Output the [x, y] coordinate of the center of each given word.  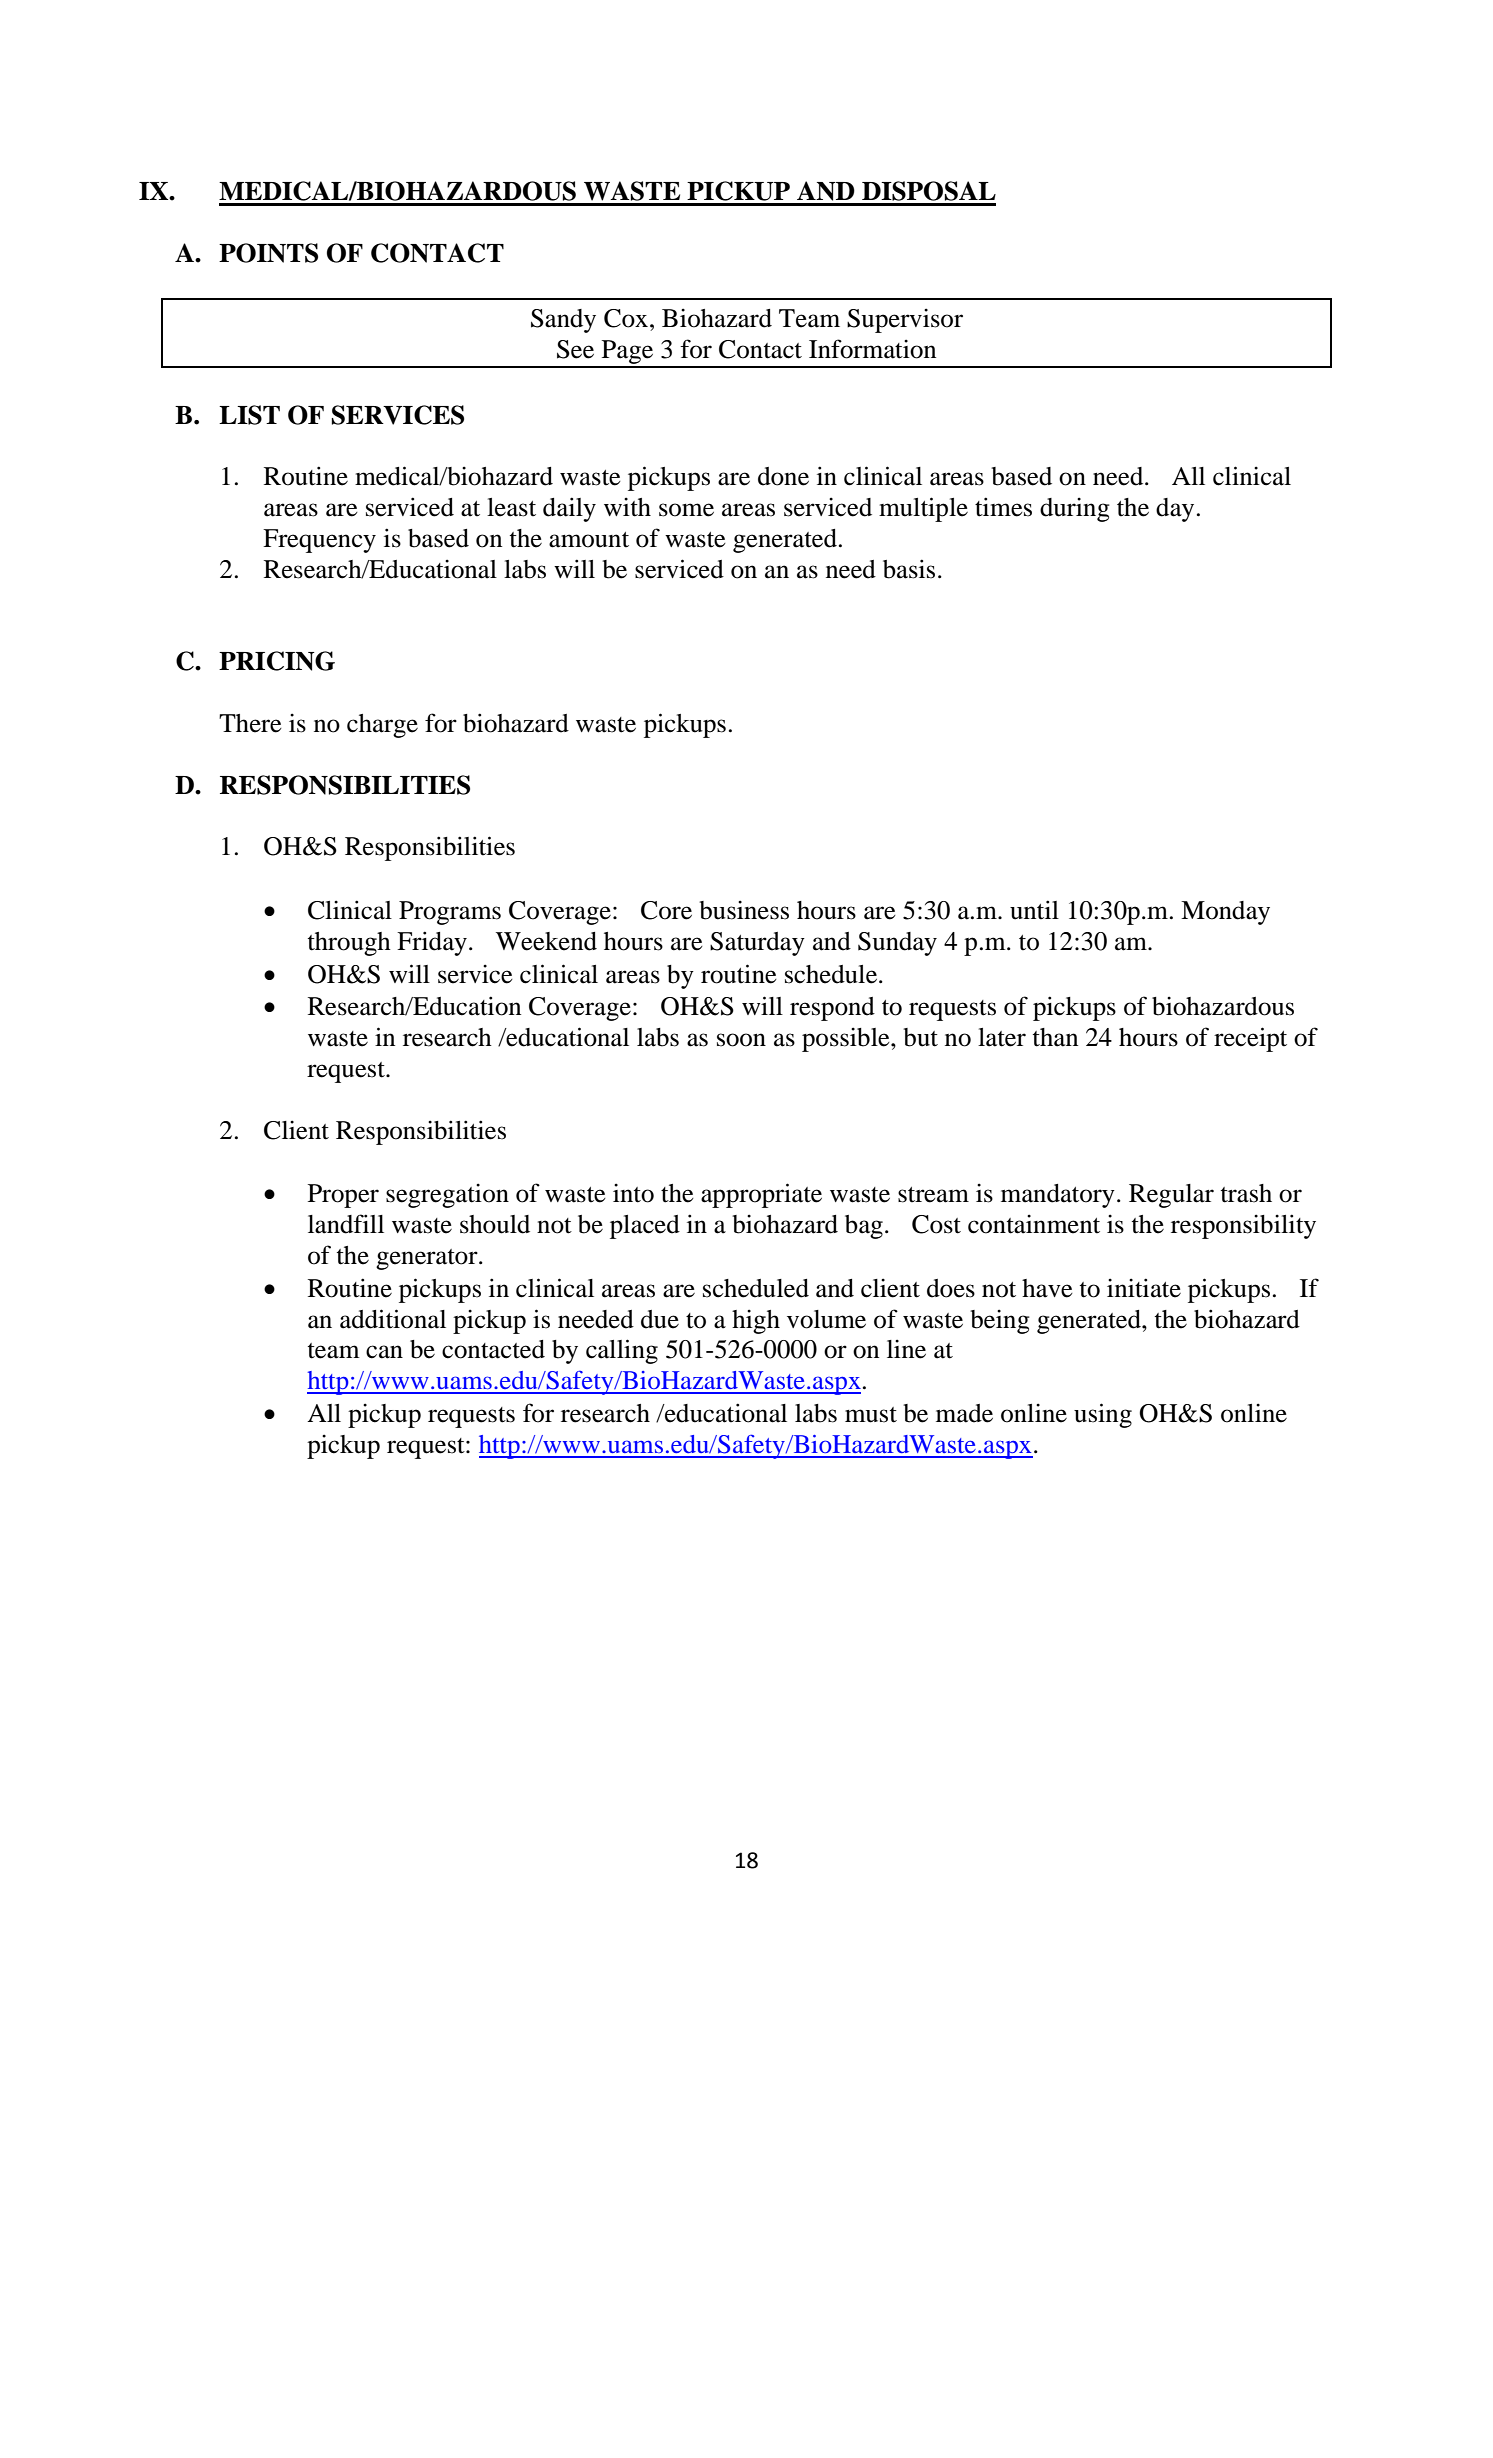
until [1034, 910]
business [744, 910]
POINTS [268, 253]
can [384, 1352]
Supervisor [905, 320]
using [1103, 1415]
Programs [450, 913]
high [756, 1321]
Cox [627, 318]
